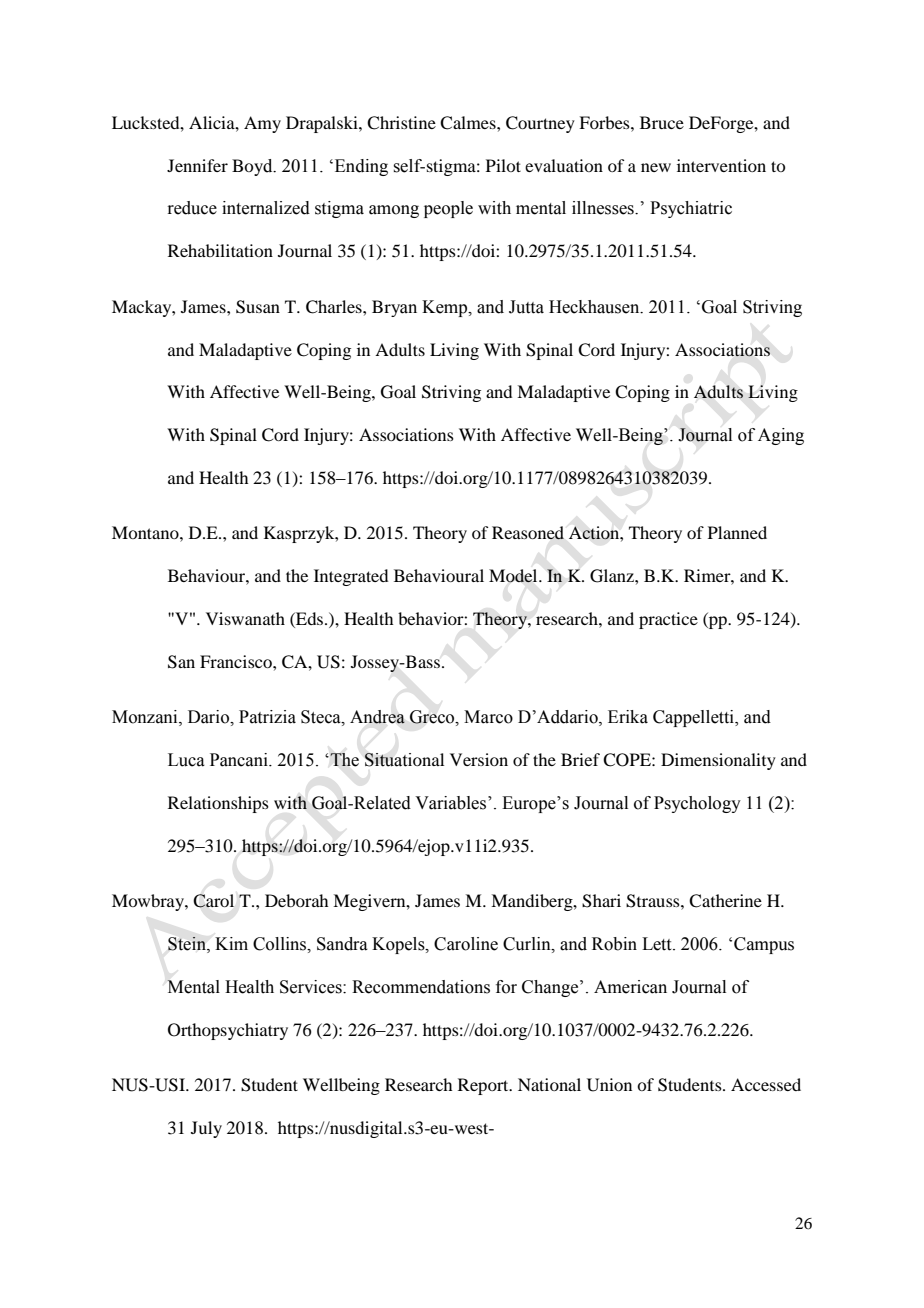  I want to click on July, so click(206, 1129).
